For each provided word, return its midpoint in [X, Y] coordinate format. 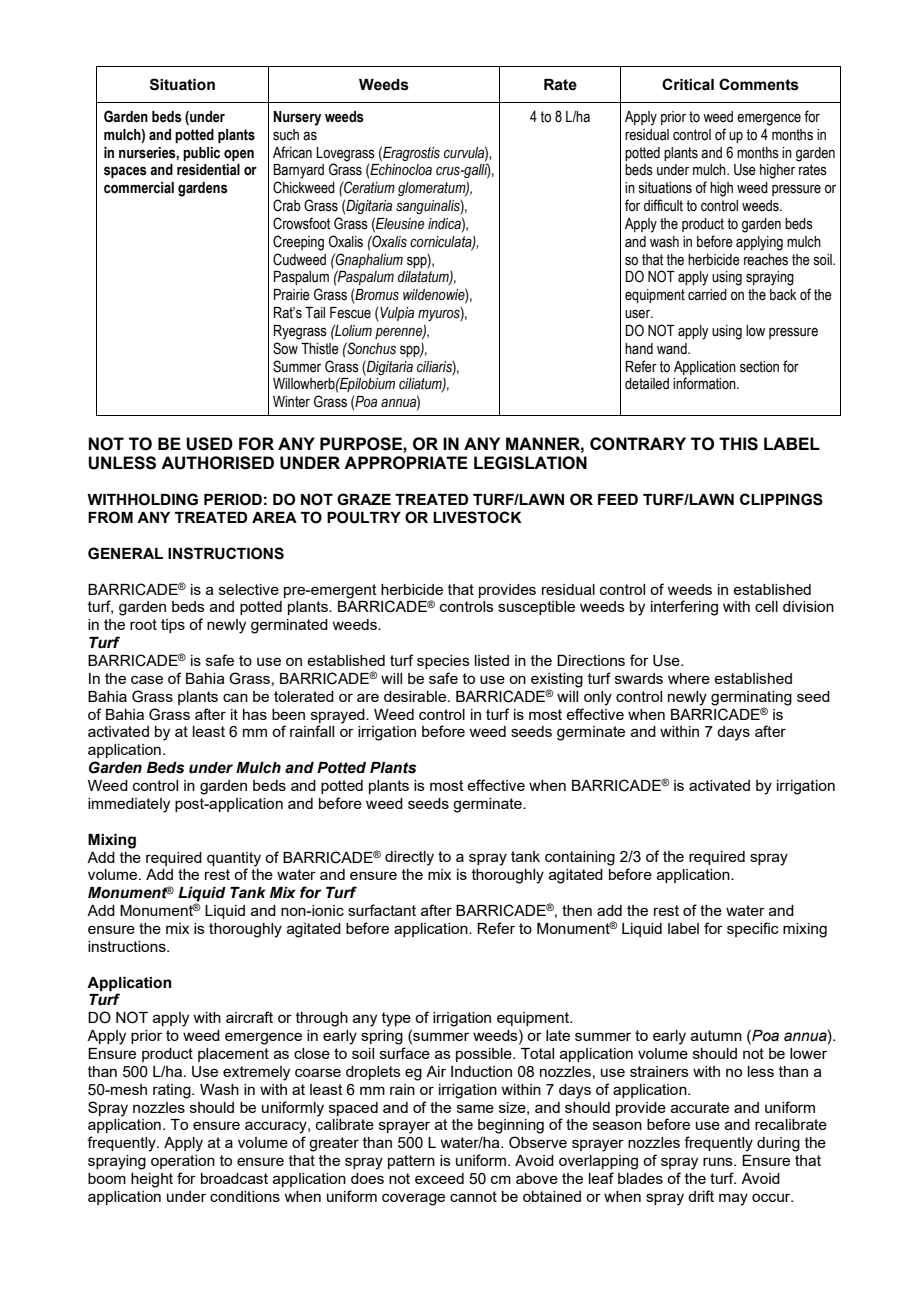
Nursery [297, 118]
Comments [759, 84]
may [733, 1199]
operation [183, 1162]
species [443, 662]
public [201, 154]
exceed [439, 1178]
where [689, 678]
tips [173, 626]
